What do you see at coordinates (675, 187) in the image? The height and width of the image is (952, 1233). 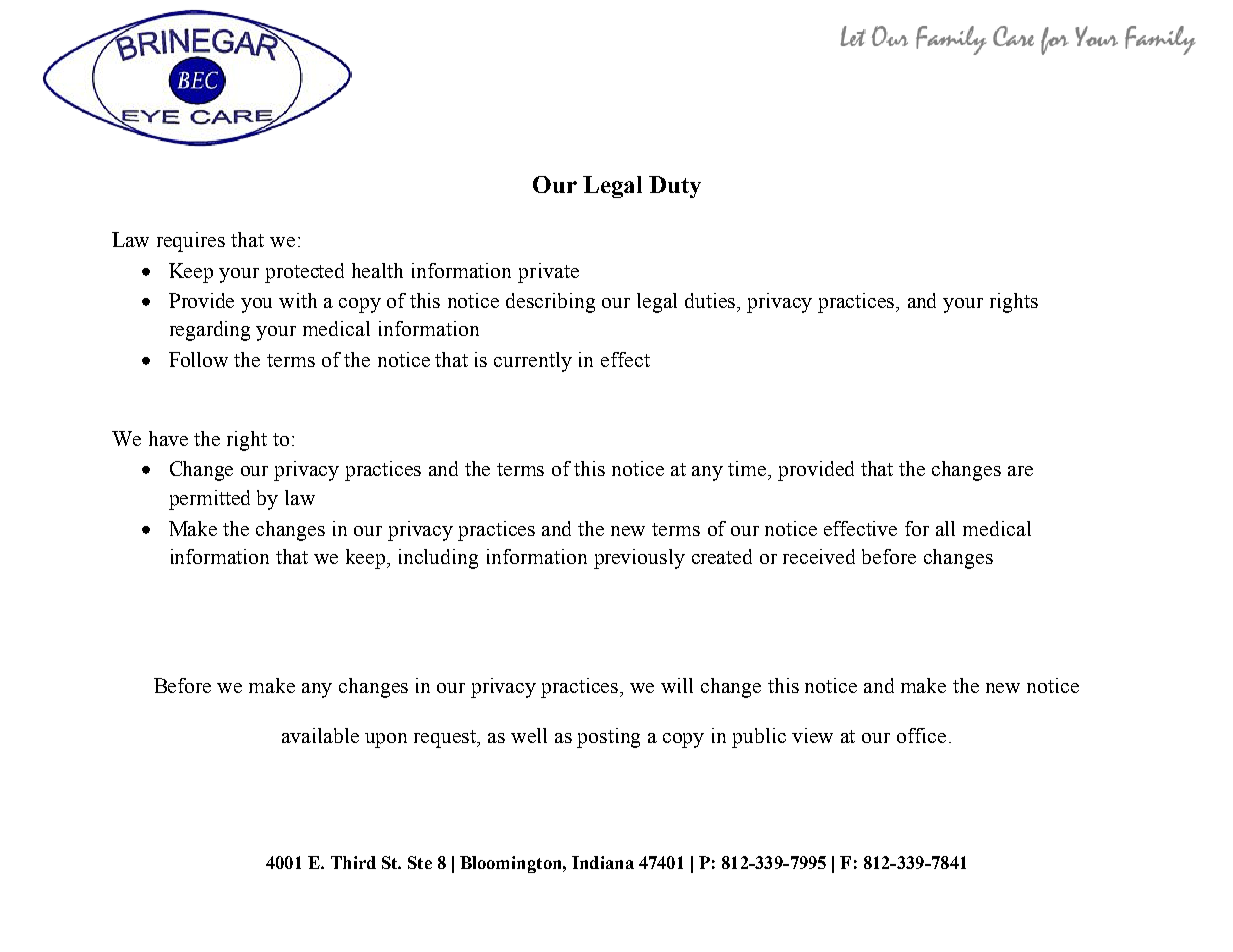 I see `Duty` at bounding box center [675, 187].
